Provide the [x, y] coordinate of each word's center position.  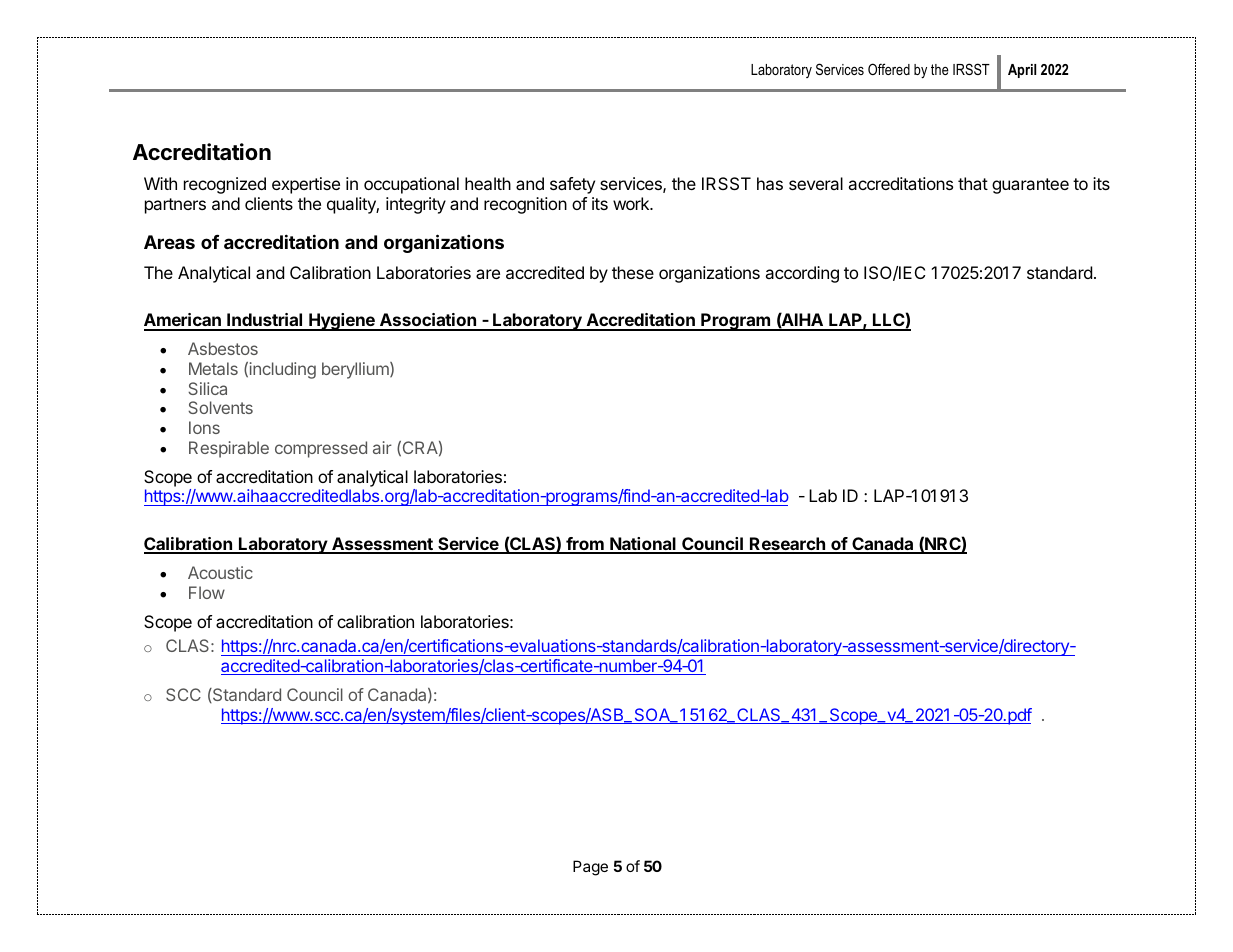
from [585, 545]
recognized [225, 185]
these [633, 272]
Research [787, 545]
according [802, 274]
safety [572, 185]
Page [590, 868]
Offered [889, 69]
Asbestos [223, 348]
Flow [207, 592]
